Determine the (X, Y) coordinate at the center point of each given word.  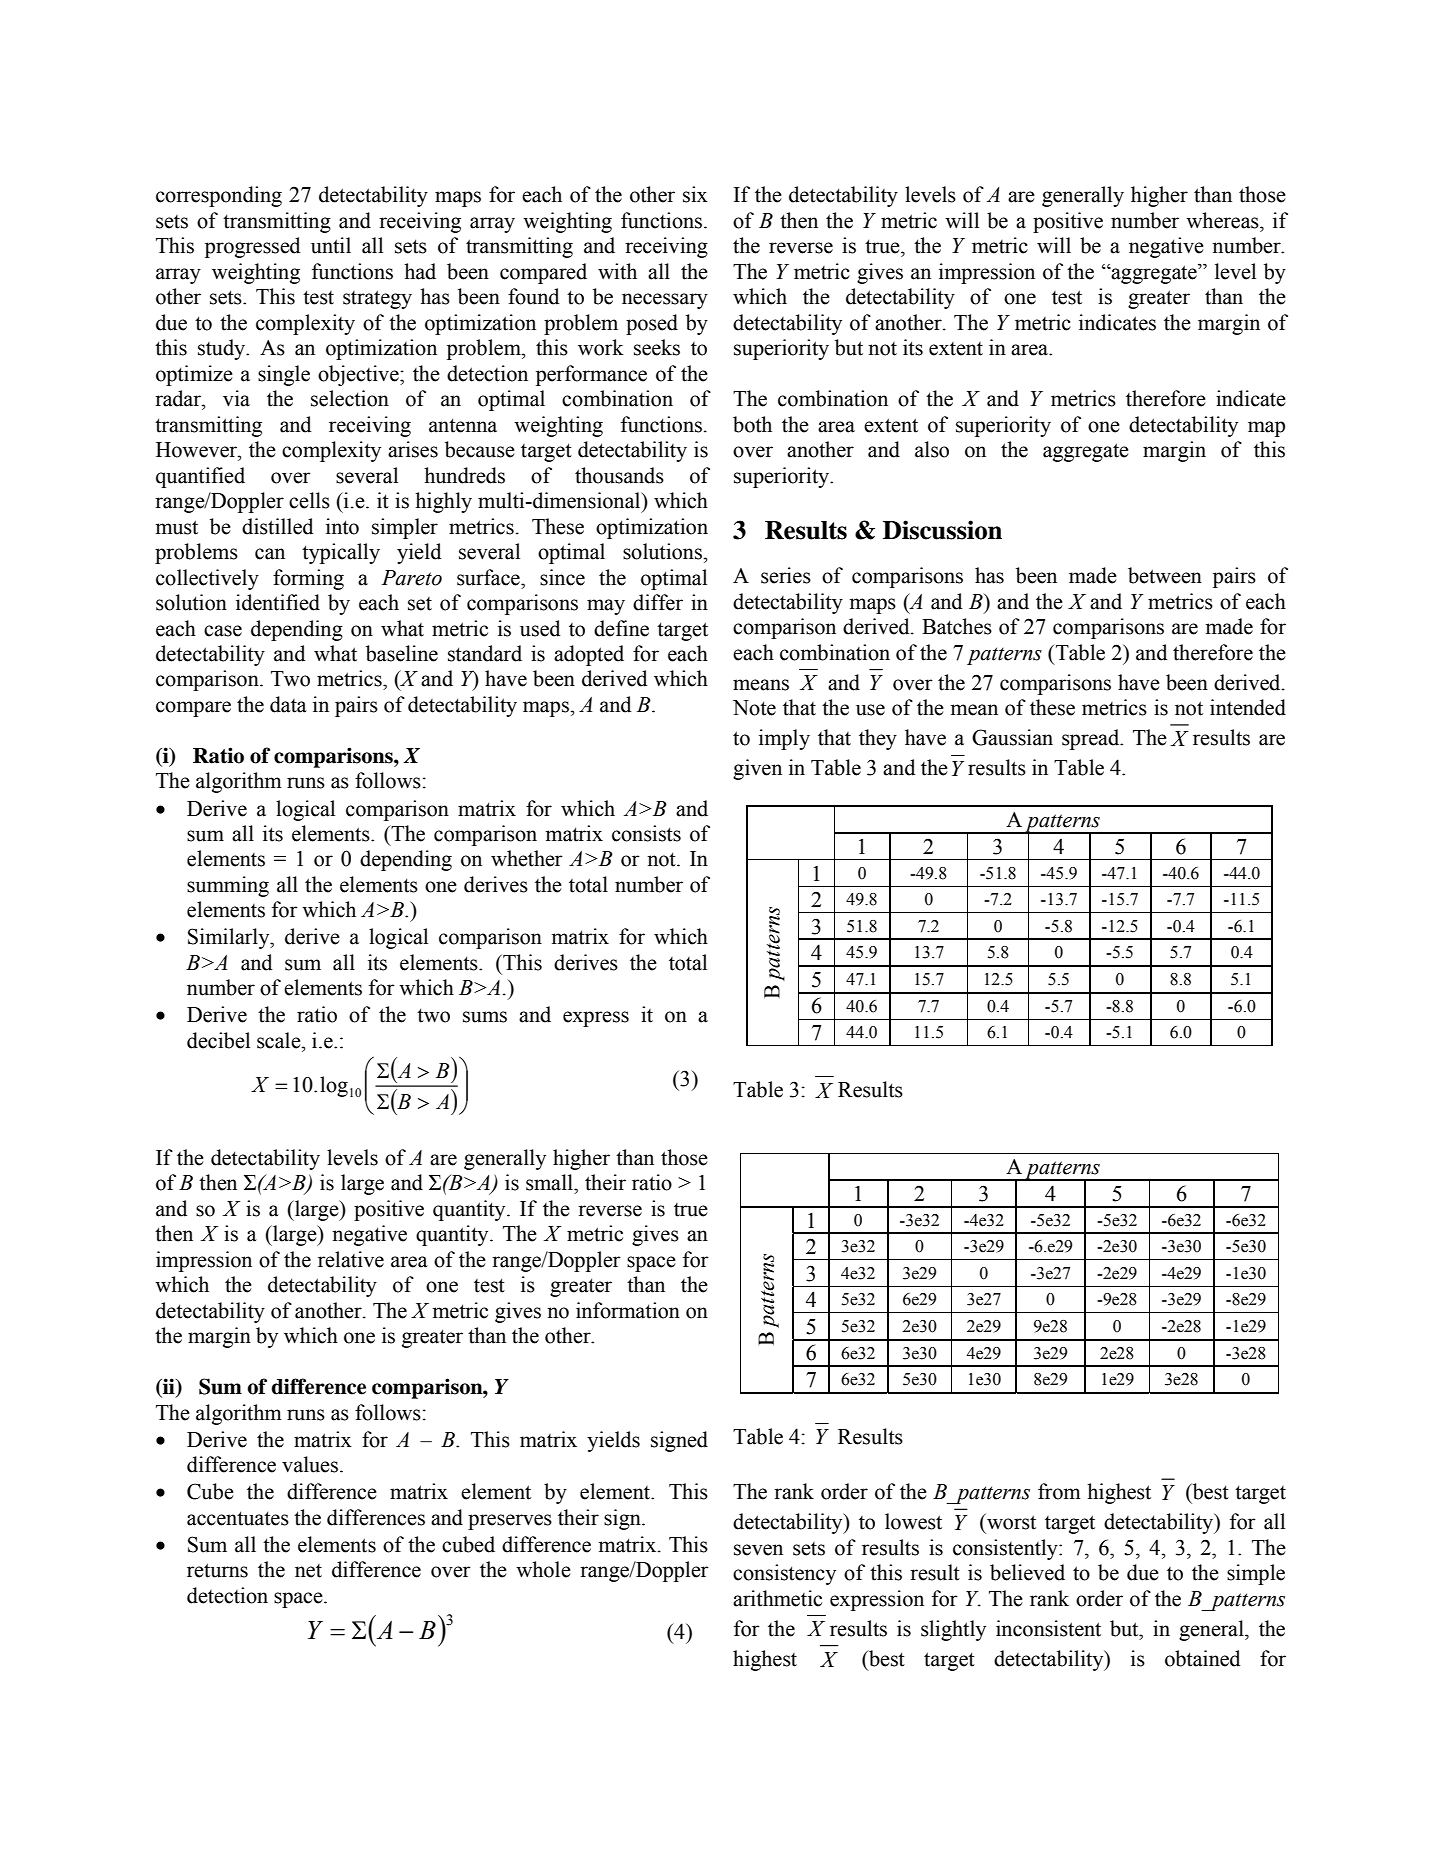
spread (1092, 739)
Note (754, 708)
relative (351, 1259)
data (288, 704)
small (550, 1182)
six (695, 194)
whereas (1223, 220)
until (331, 245)
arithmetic (777, 1598)
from (1059, 1491)
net (308, 1571)
